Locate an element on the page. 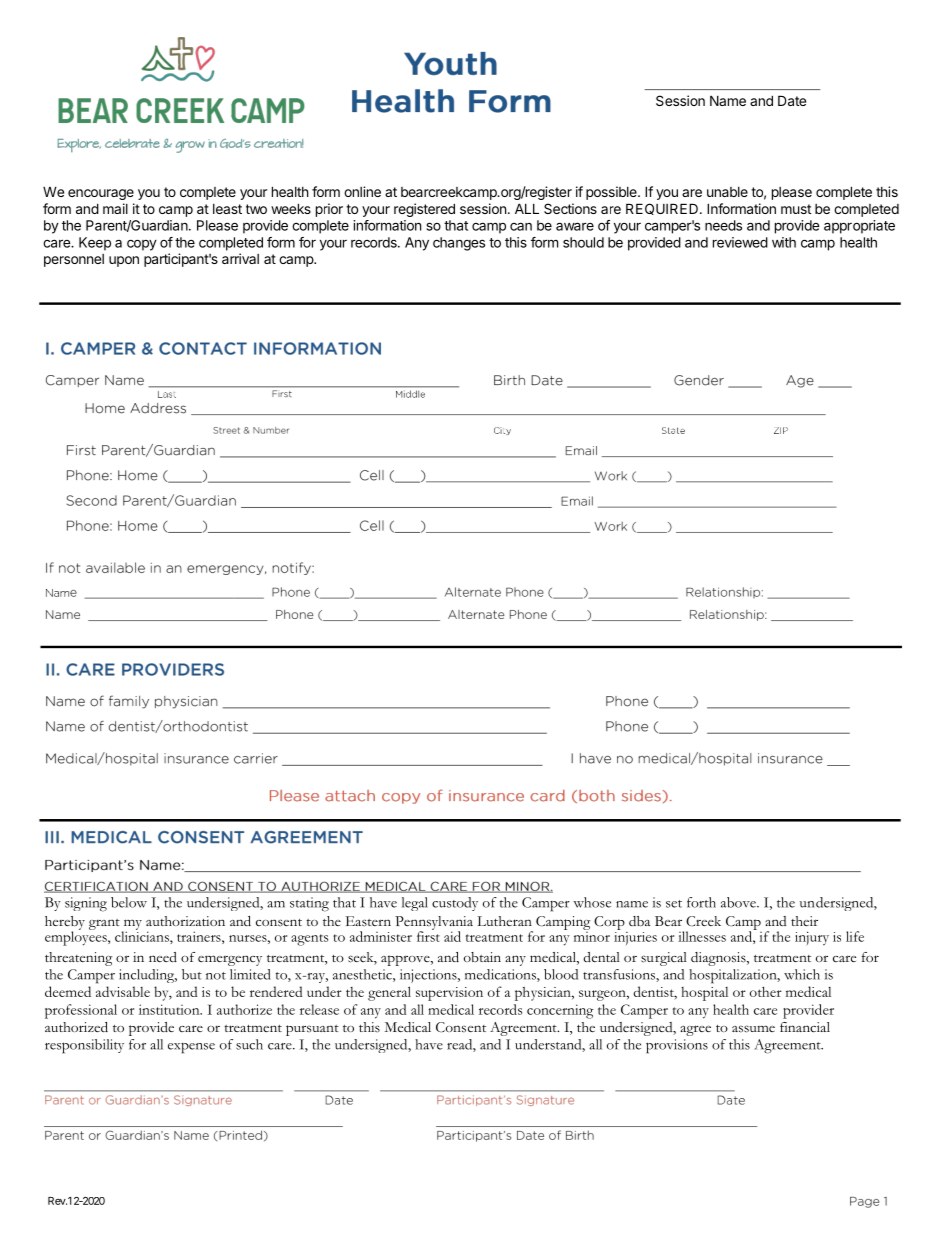  upon is located at coordinates (124, 261).
